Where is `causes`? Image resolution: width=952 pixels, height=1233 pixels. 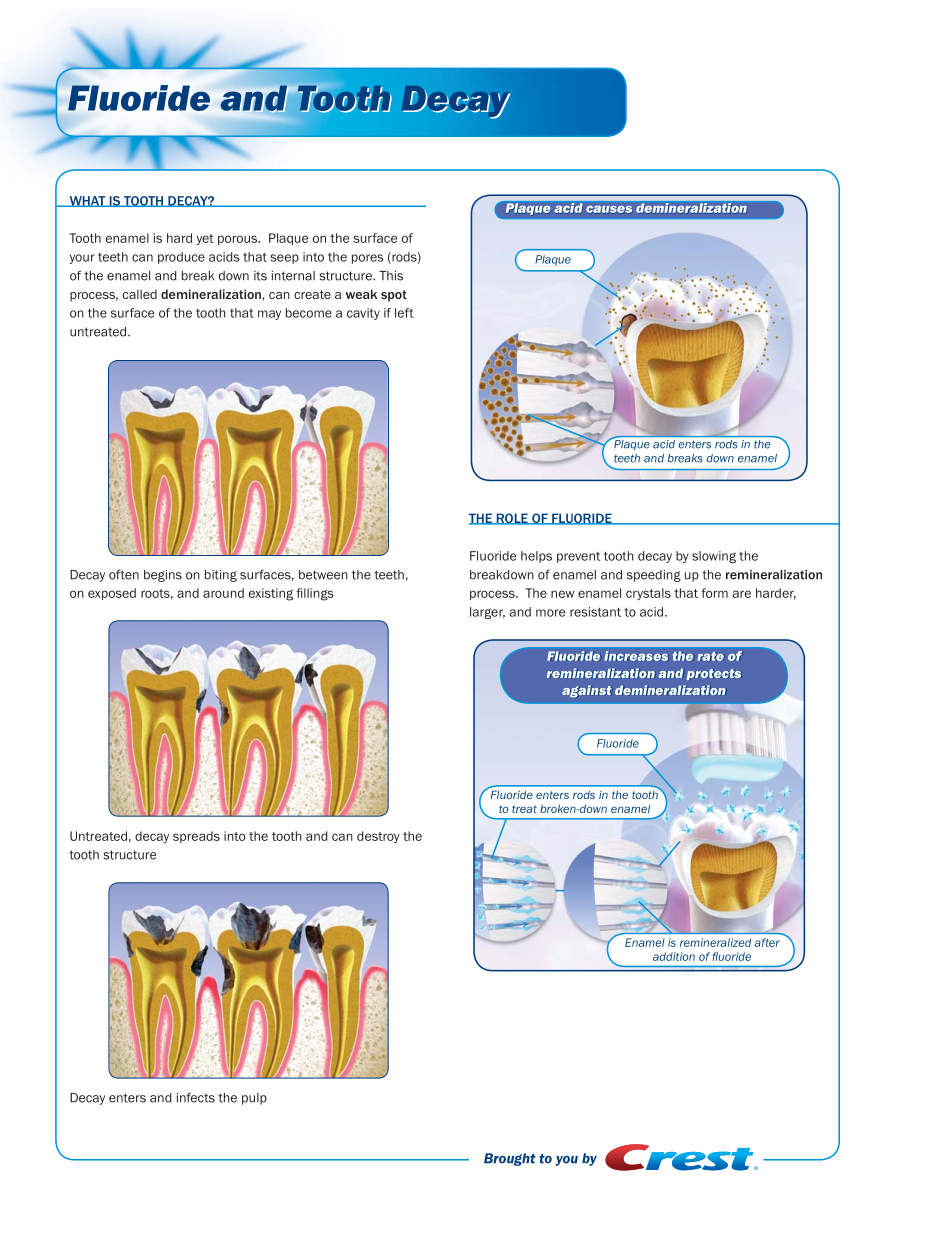 causes is located at coordinates (609, 210).
